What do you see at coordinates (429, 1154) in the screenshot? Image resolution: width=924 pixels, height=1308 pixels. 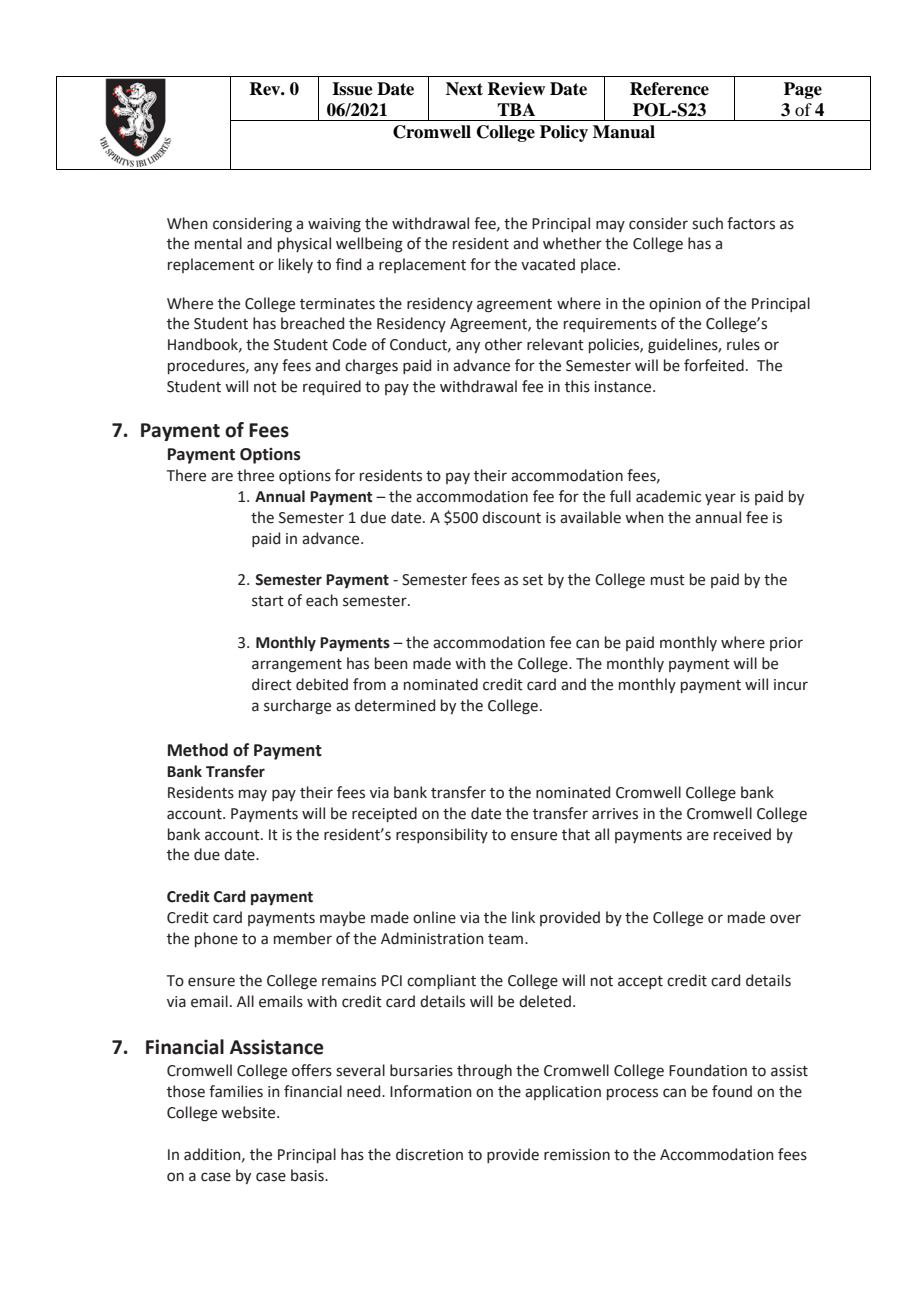 I see `discretion` at bounding box center [429, 1154].
